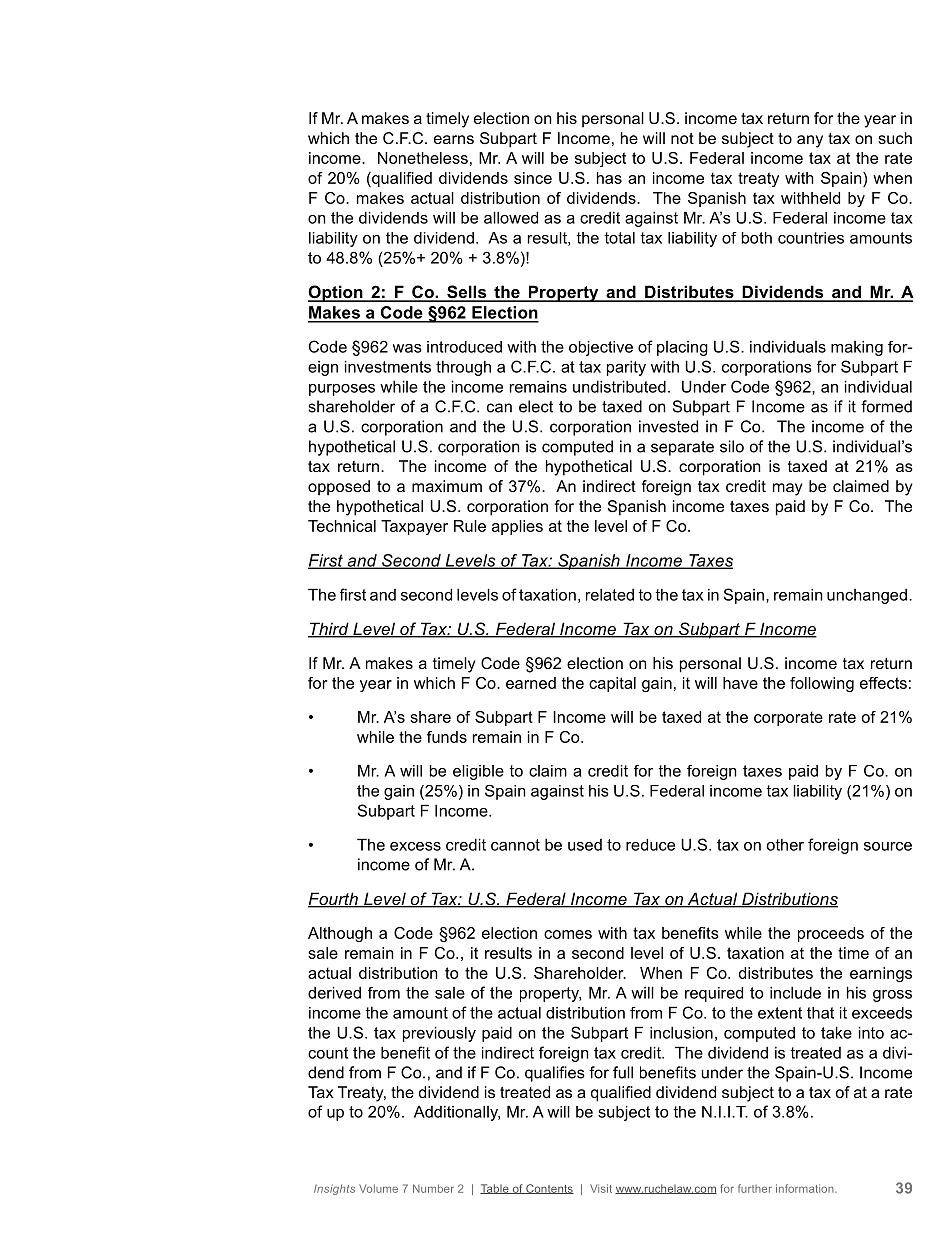  What do you see at coordinates (612, 684) in the screenshot?
I see `capital` at bounding box center [612, 684].
